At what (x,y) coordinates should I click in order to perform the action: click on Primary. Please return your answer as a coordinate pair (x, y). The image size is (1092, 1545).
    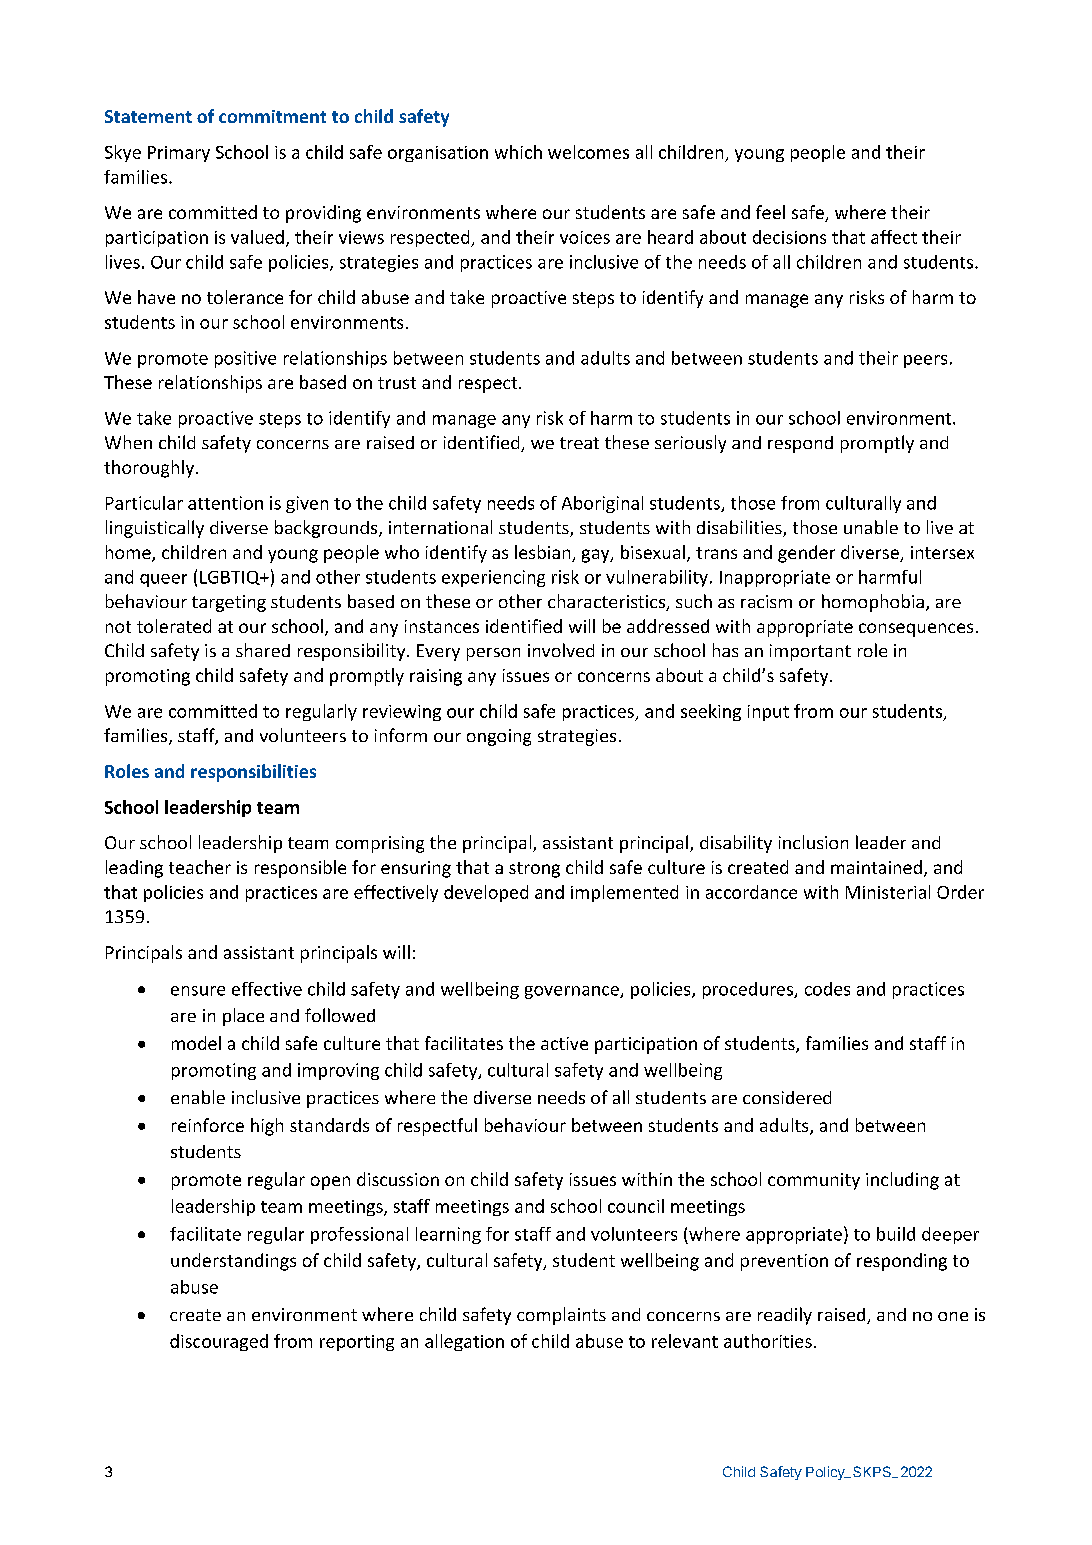
    Looking at the image, I should click on (179, 154).
